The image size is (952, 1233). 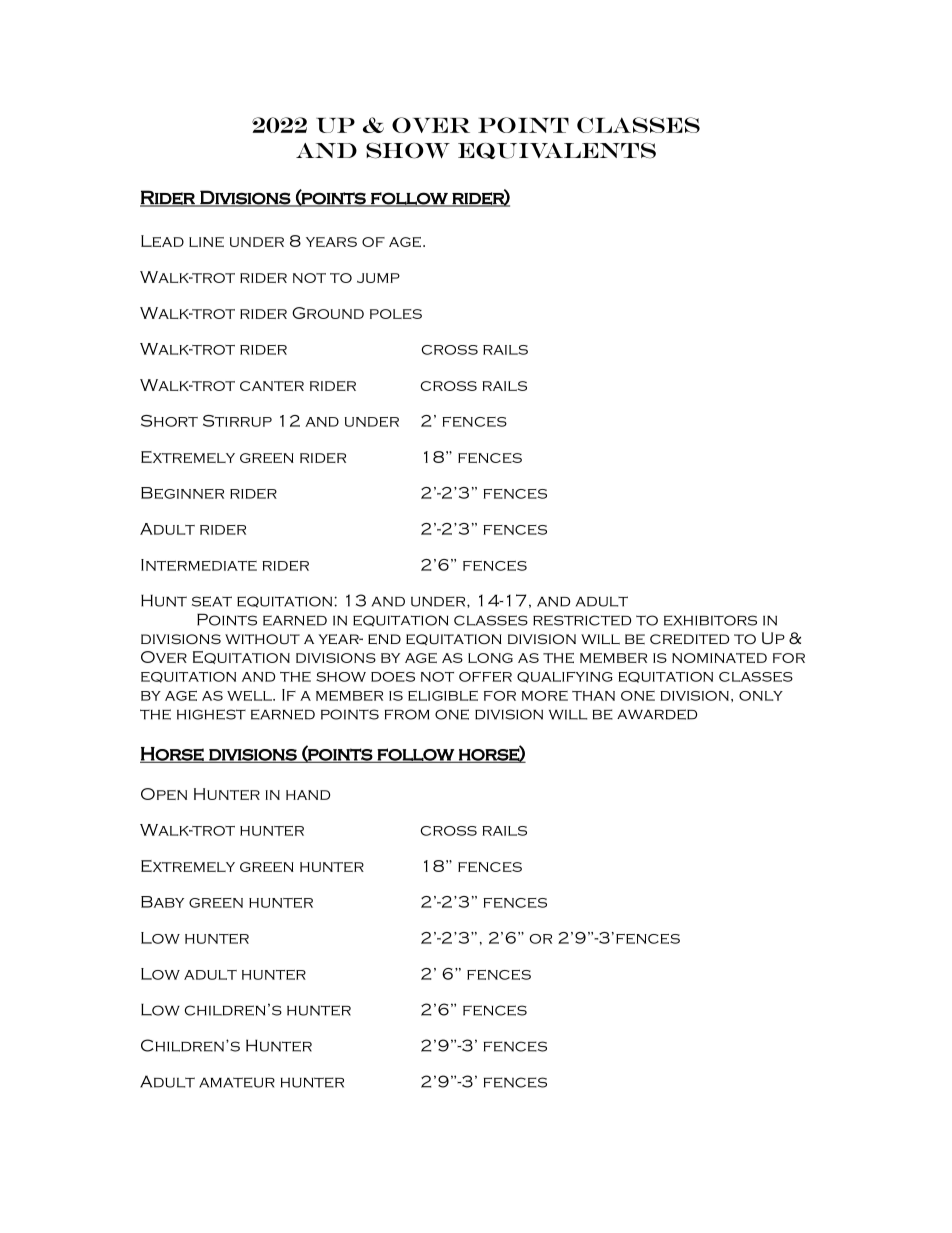 What do you see at coordinates (407, 714) in the page?
I see `from` at bounding box center [407, 714].
